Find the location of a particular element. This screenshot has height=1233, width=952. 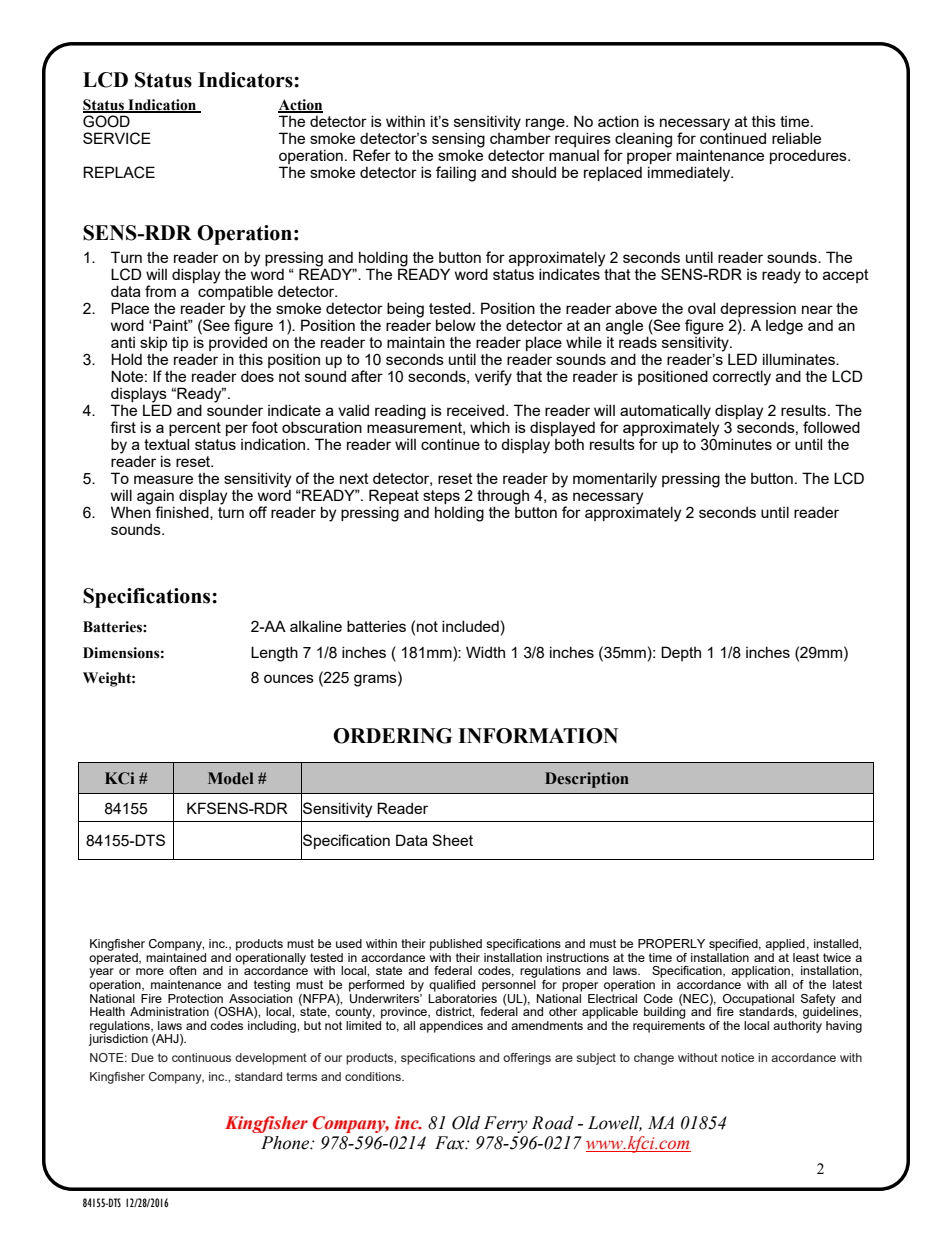

published is located at coordinates (456, 945).
